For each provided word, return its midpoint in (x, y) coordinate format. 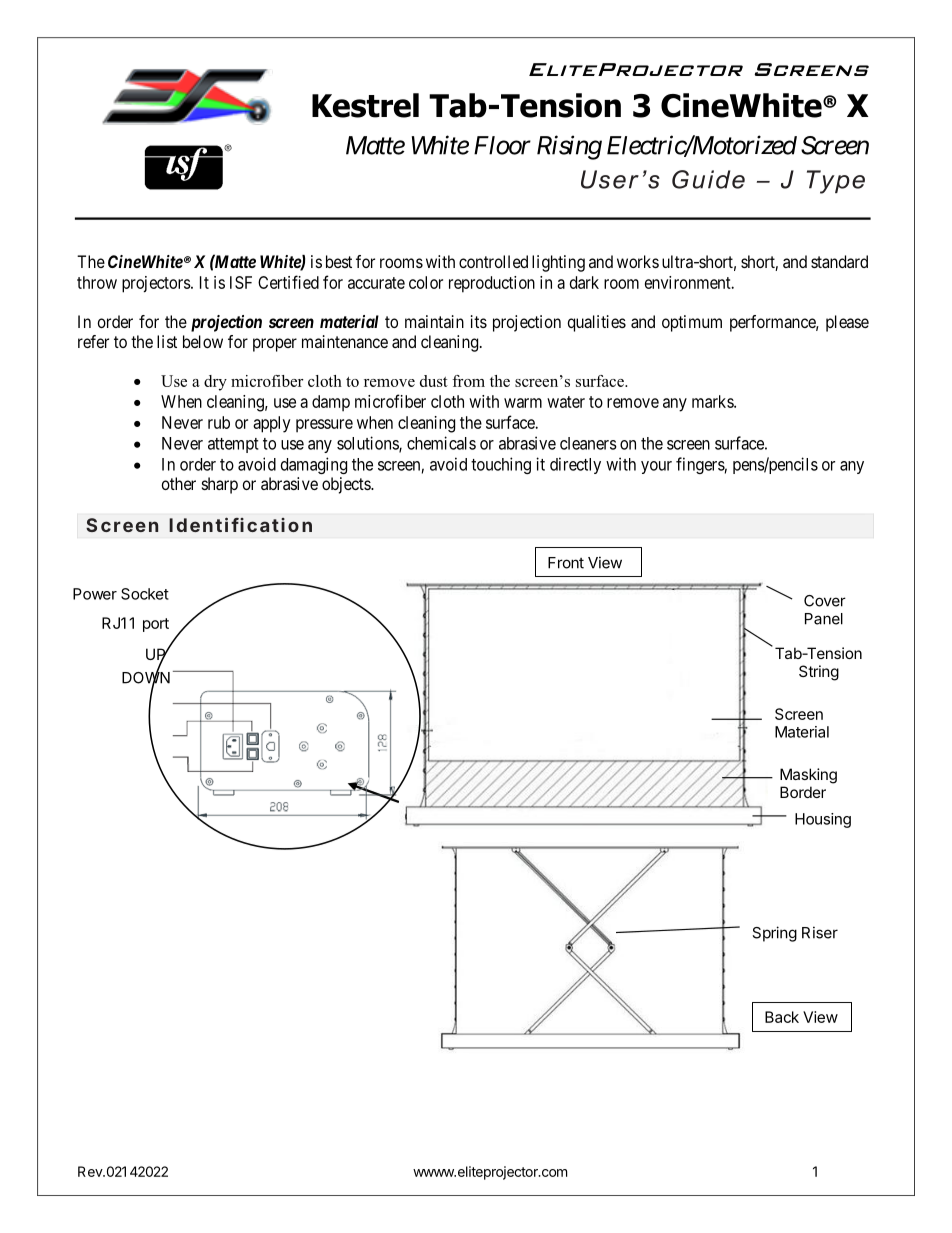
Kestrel (365, 105)
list (167, 341)
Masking (808, 776)
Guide (708, 179)
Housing (823, 820)
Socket (145, 594)
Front (566, 563)
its (479, 321)
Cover (825, 601)
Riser (820, 932)
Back (782, 1017)
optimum (692, 323)
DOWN (146, 677)
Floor (502, 145)
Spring (774, 934)
